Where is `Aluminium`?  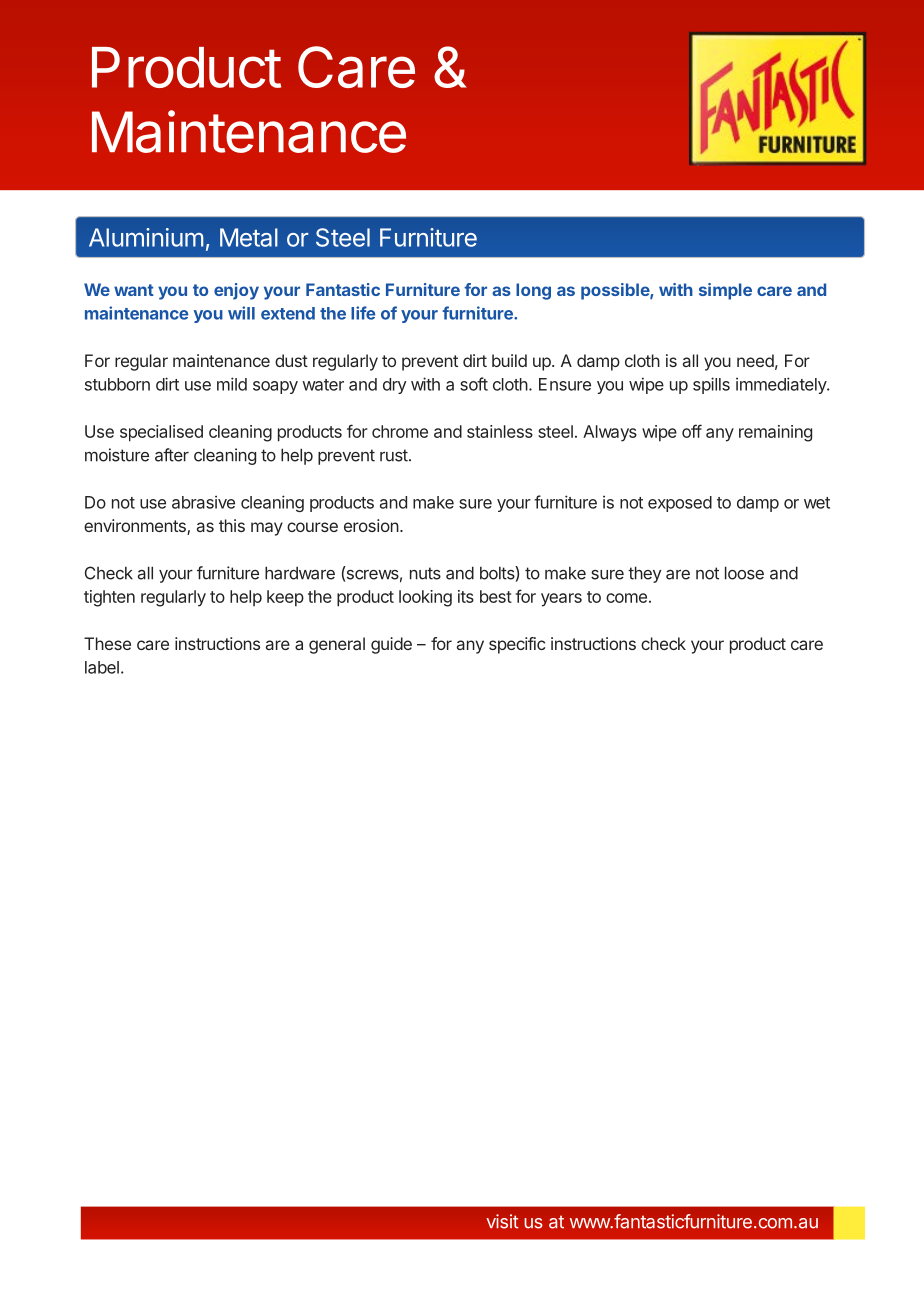
Aluminium is located at coordinates (146, 237).
